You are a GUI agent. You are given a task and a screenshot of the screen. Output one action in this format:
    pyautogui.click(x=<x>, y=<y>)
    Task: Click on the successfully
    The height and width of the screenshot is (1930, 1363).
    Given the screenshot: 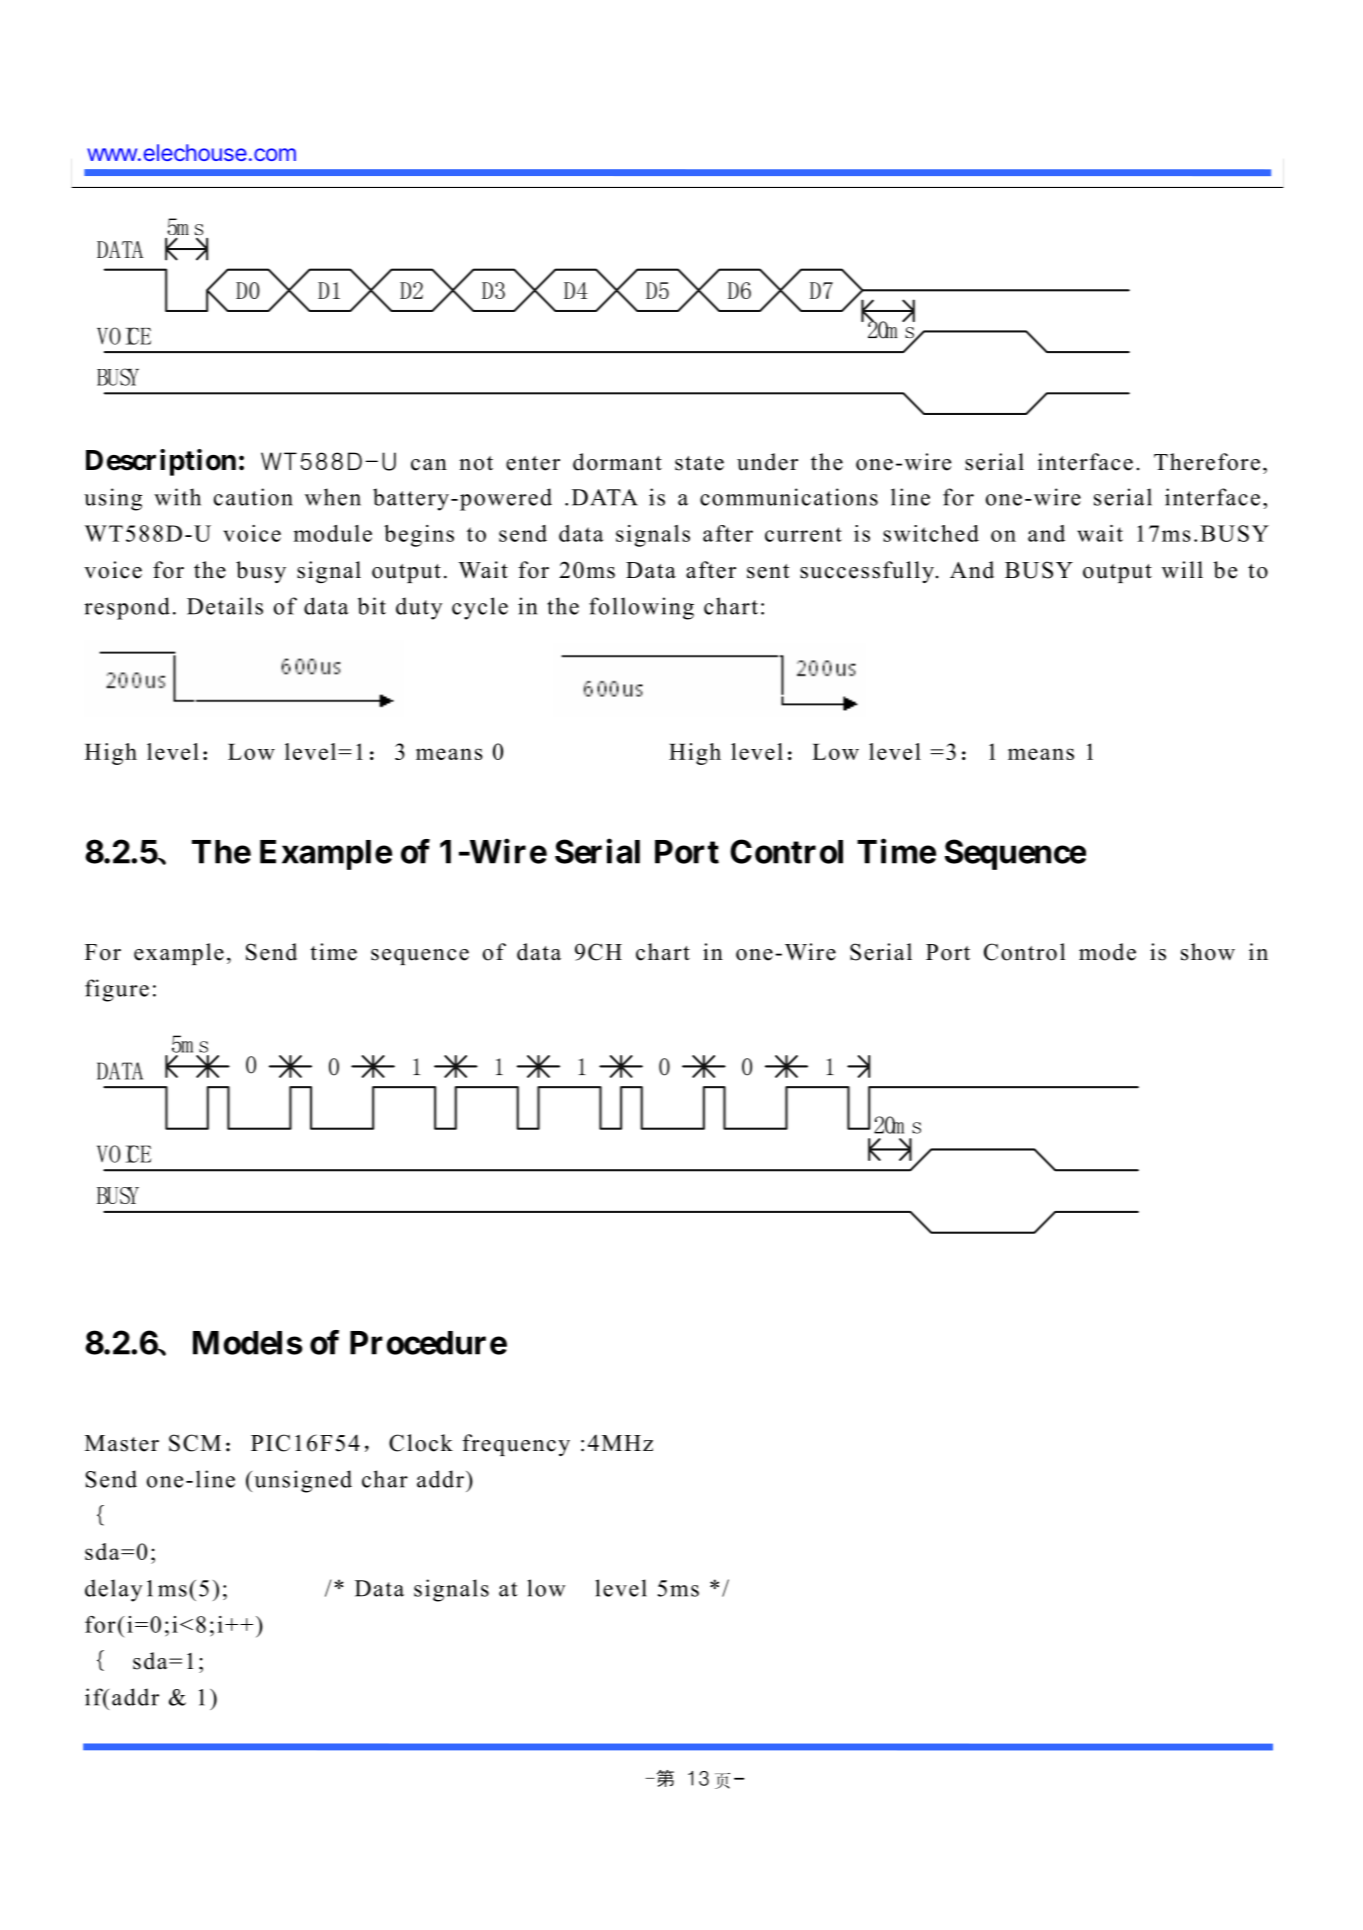 What is the action you would take?
    pyautogui.click(x=867, y=572)
